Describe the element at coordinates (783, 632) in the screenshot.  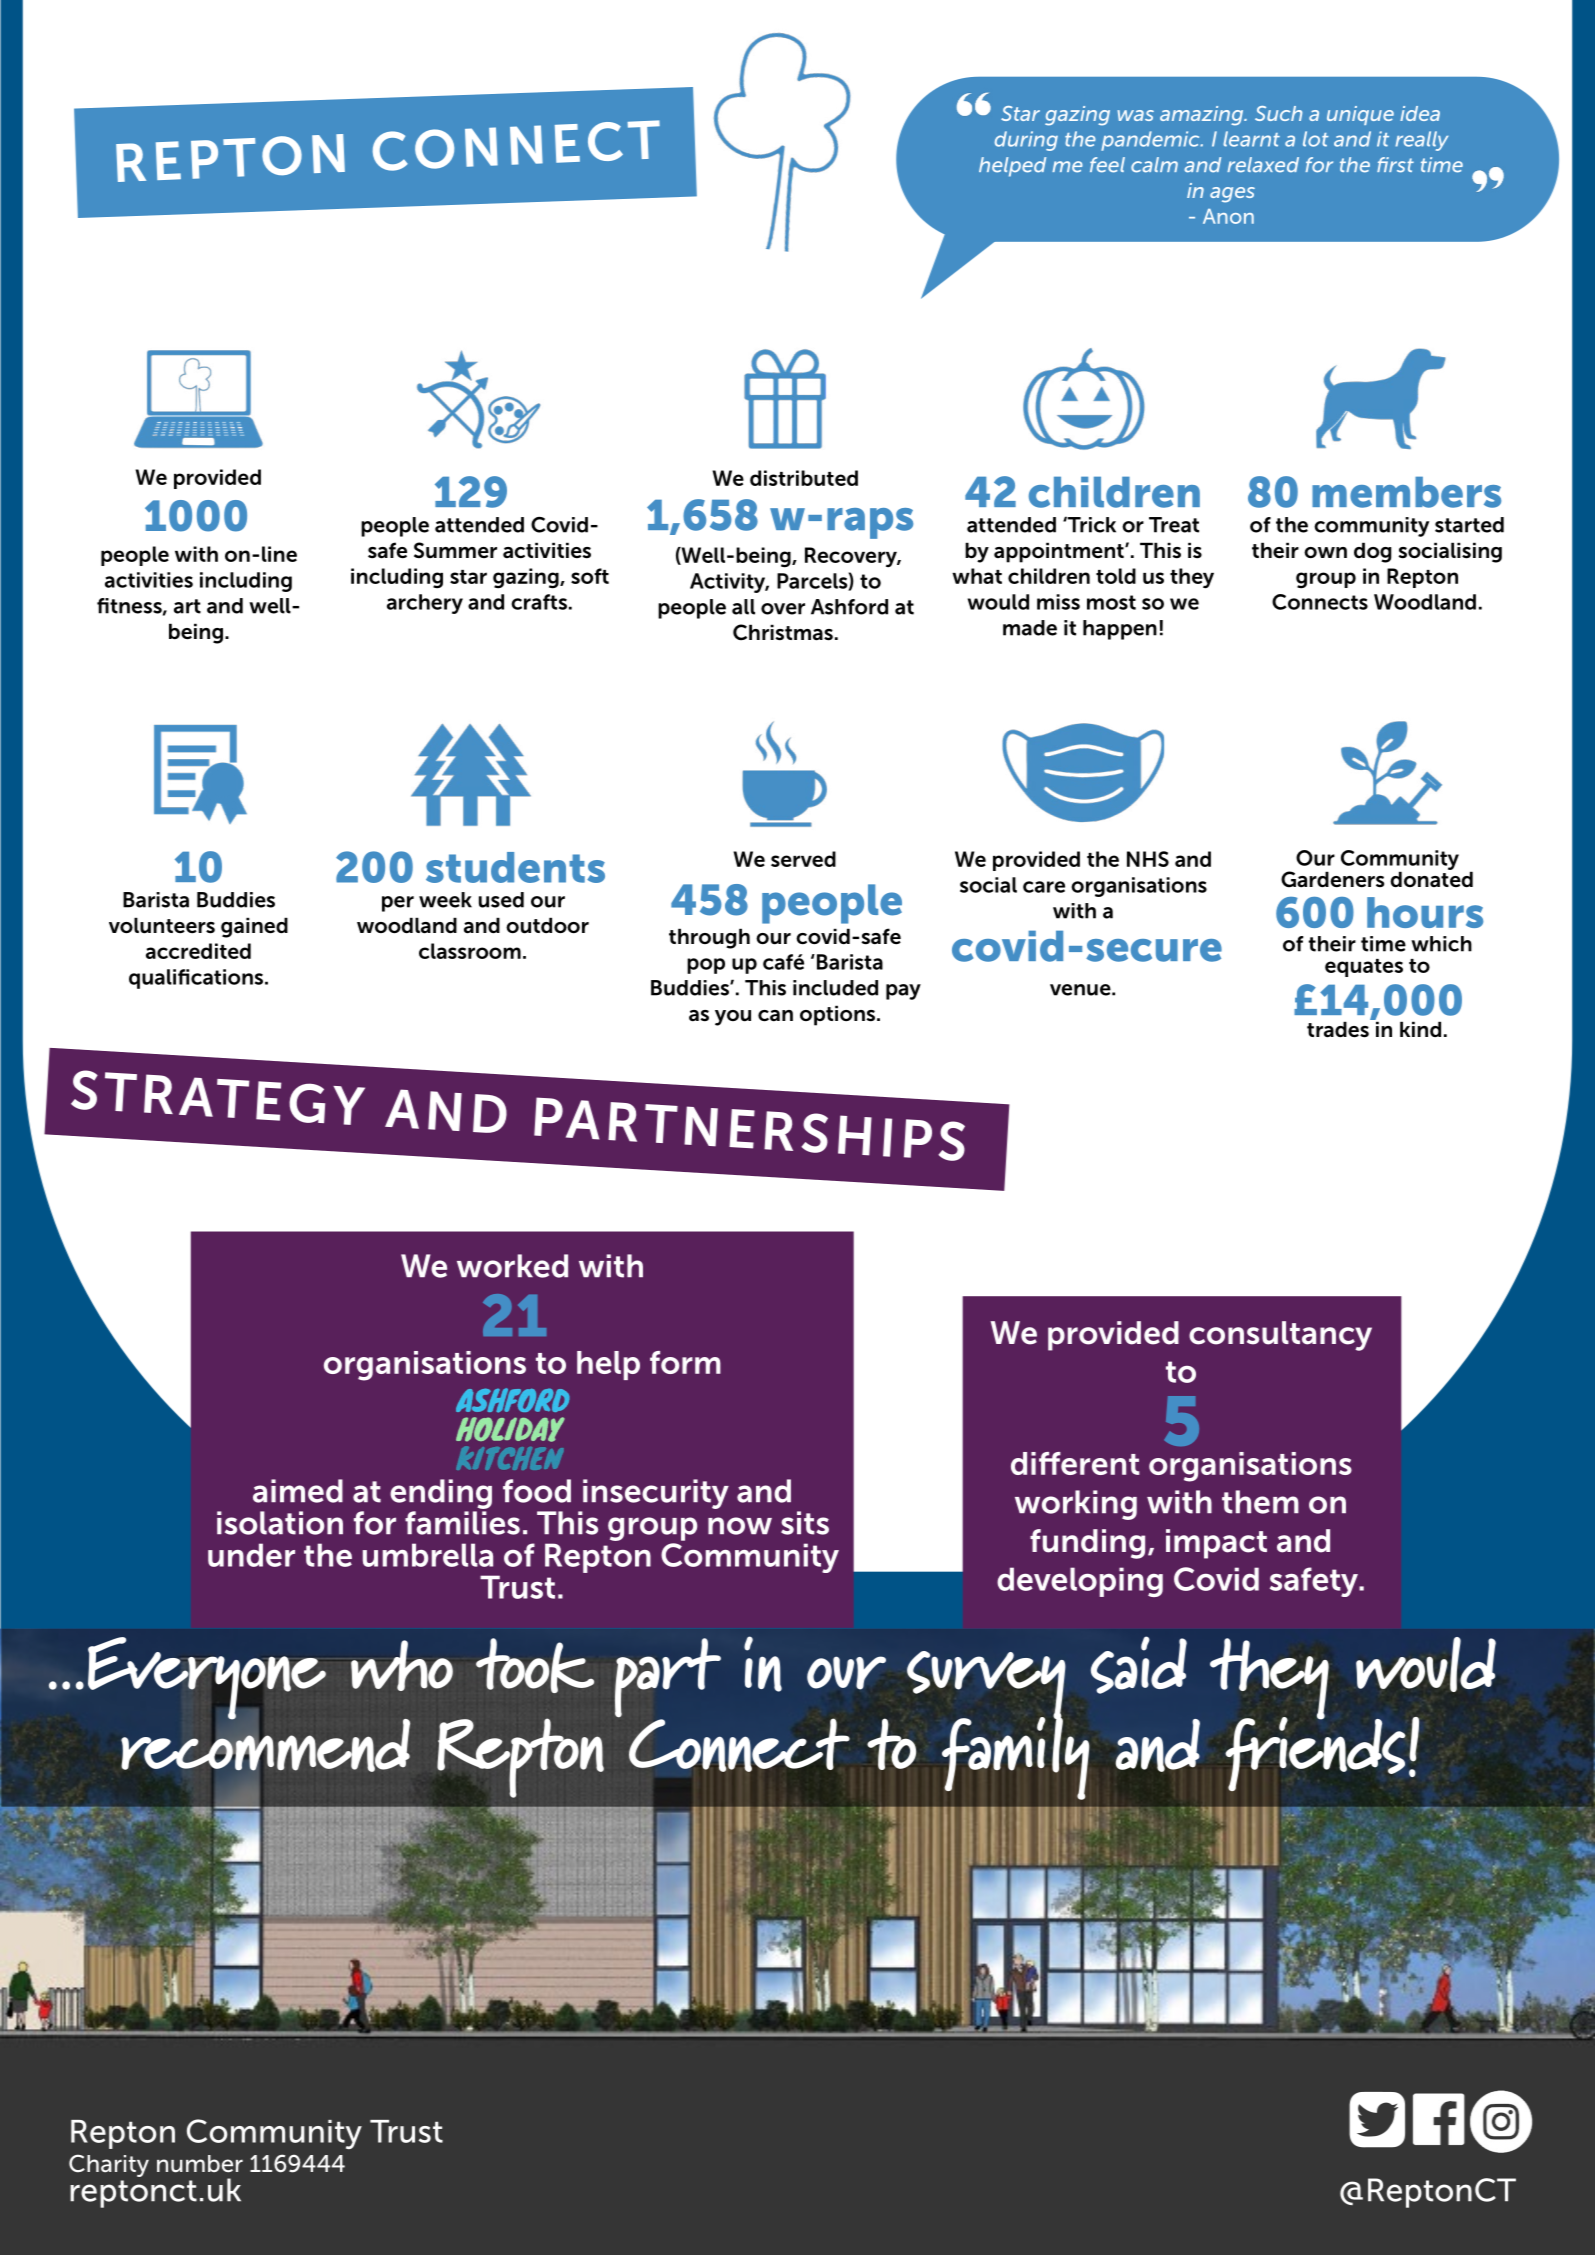
I see `Christmas` at that location.
